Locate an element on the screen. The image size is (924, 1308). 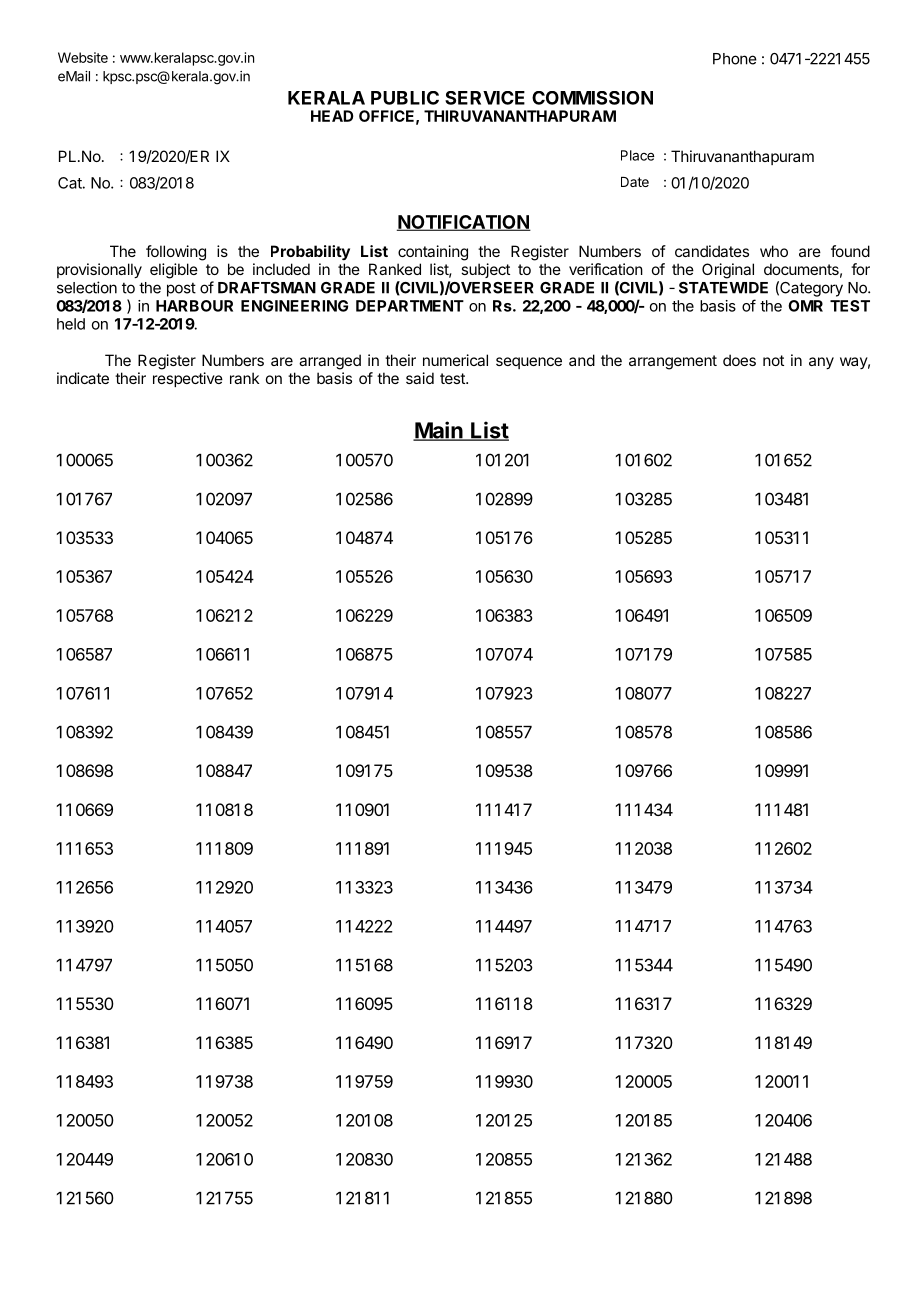
who is located at coordinates (774, 251).
